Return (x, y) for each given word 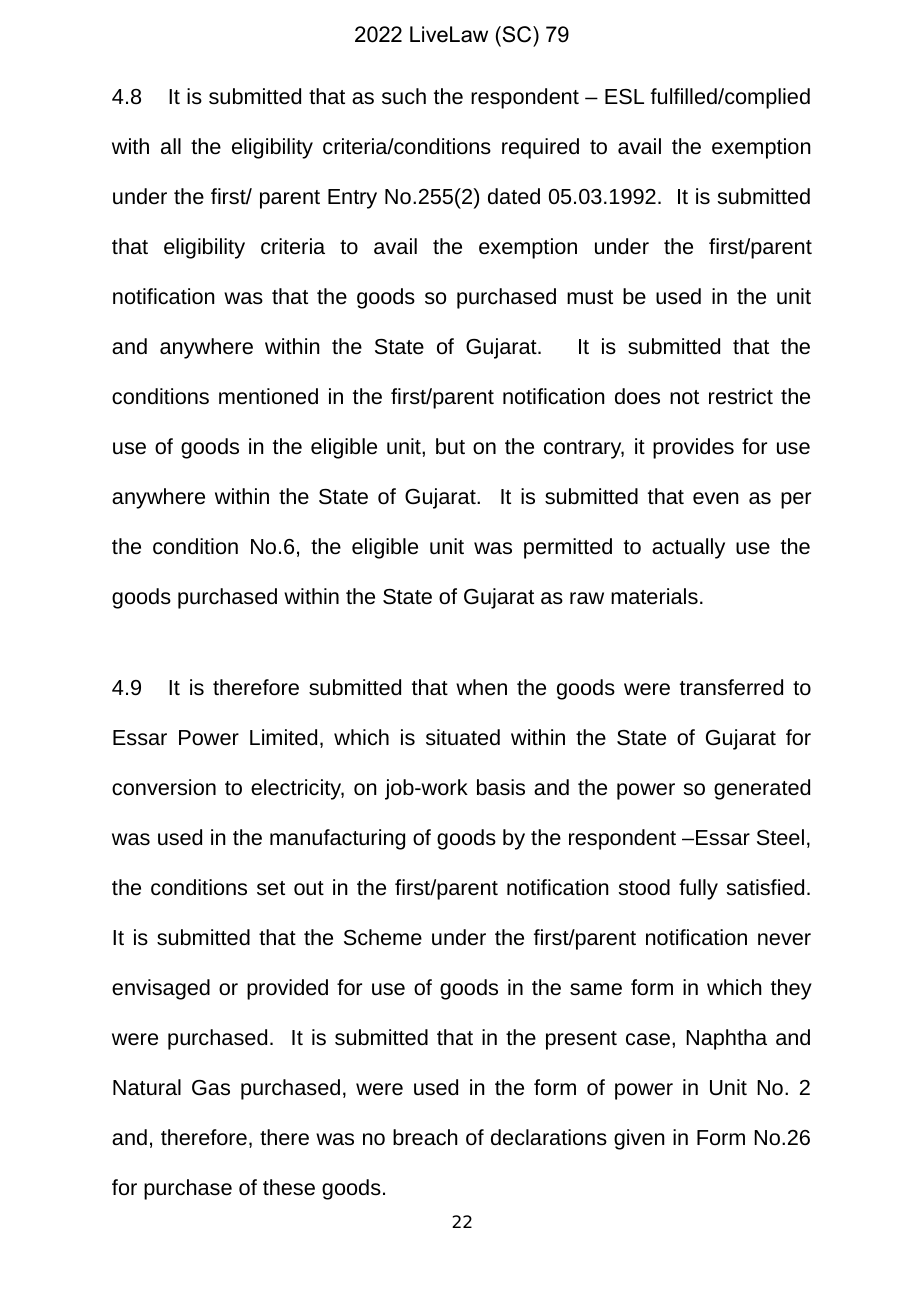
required (540, 148)
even (715, 498)
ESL (624, 97)
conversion (164, 787)
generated (762, 789)
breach (425, 1137)
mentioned (268, 396)
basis (501, 787)
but (450, 446)
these (289, 1187)
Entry (352, 199)
